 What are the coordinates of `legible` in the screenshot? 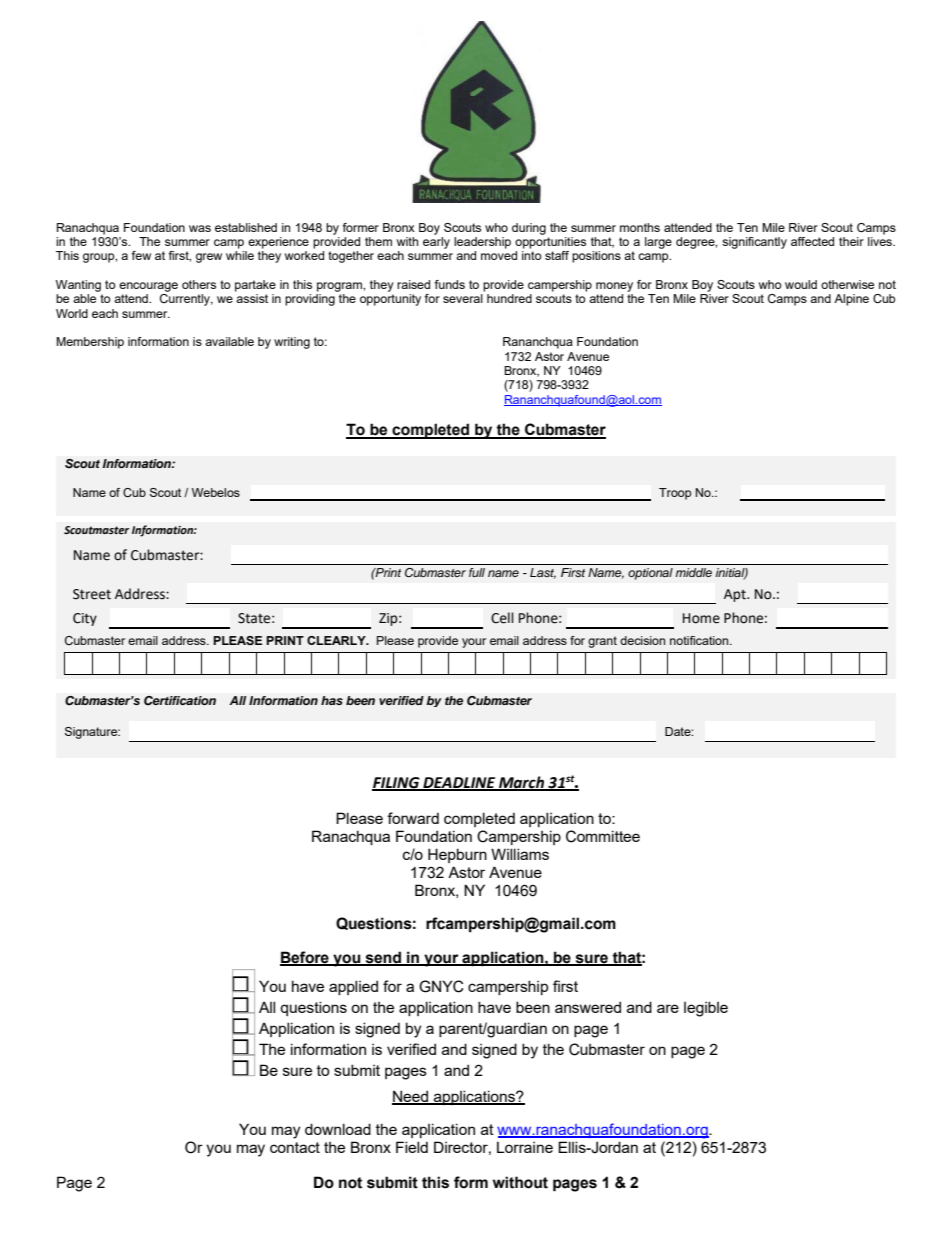 It's located at (706, 1009).
